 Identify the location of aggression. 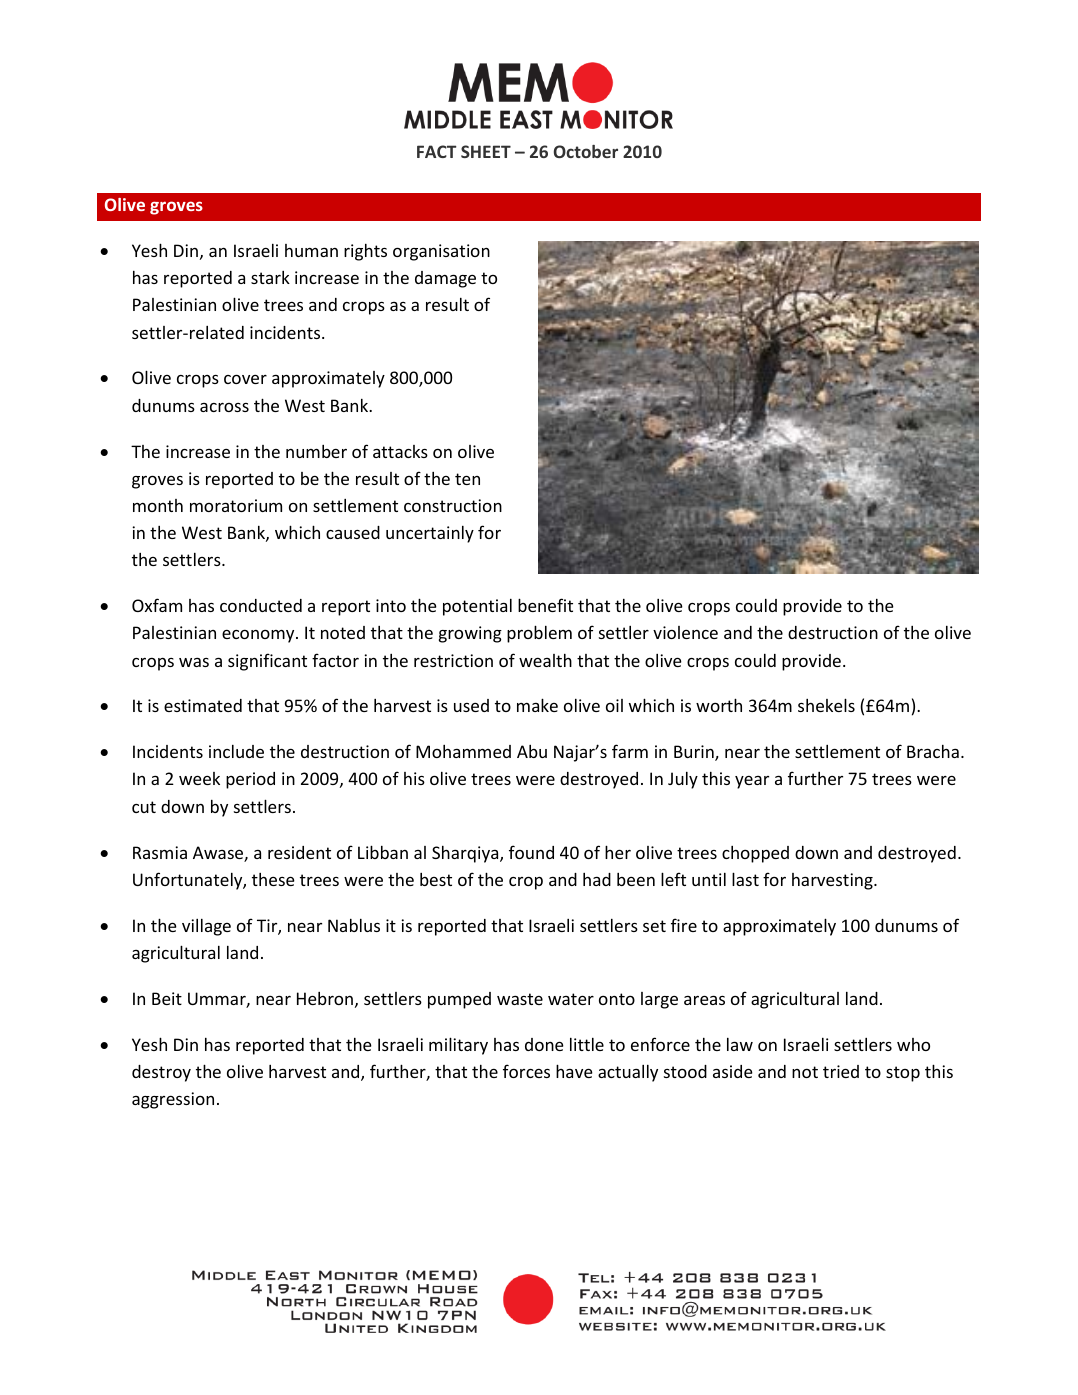
(173, 1100).
